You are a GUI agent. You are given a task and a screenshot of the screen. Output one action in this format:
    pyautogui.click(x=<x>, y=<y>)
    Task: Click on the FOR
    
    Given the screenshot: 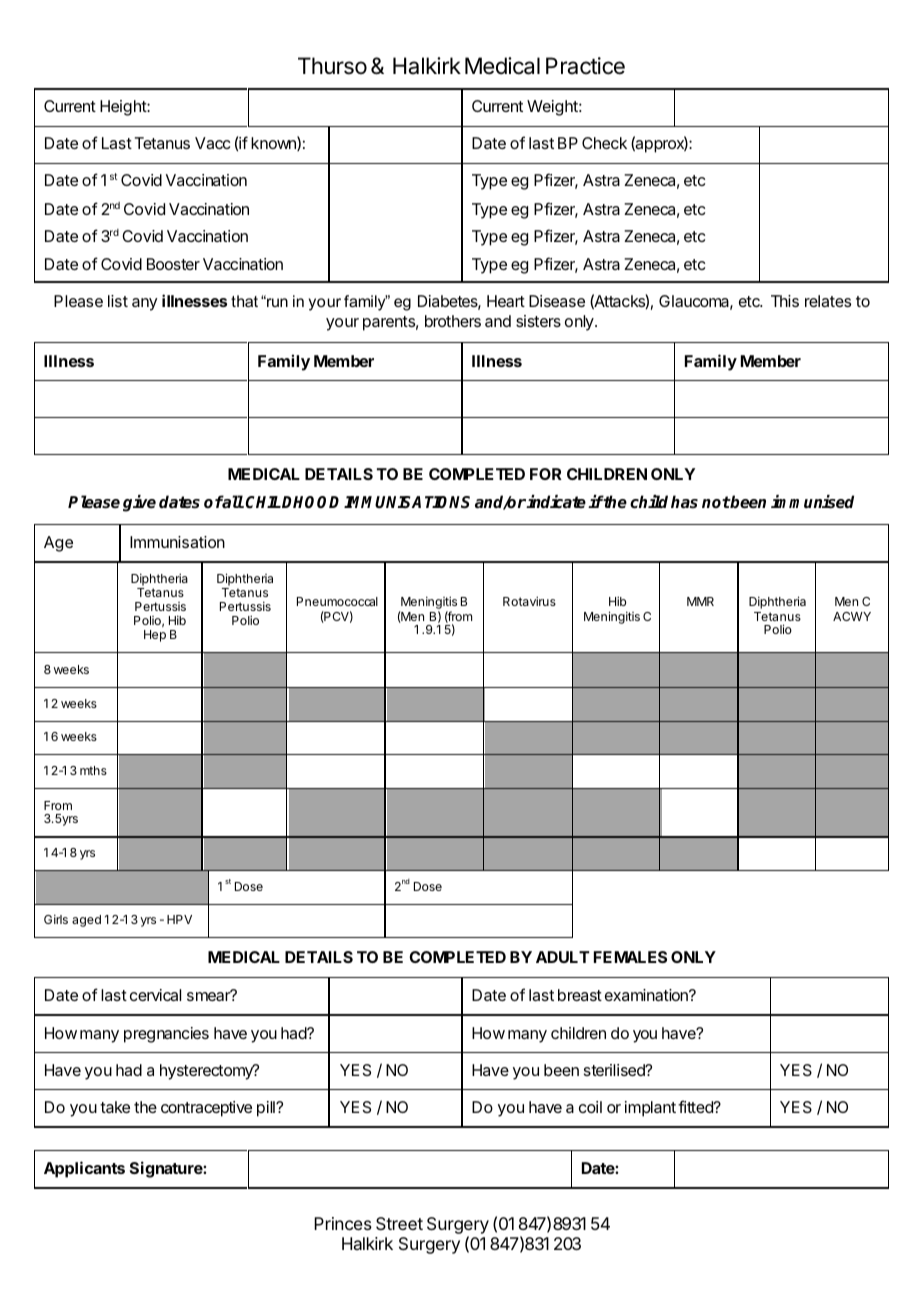 What is the action you would take?
    pyautogui.click(x=546, y=474)
